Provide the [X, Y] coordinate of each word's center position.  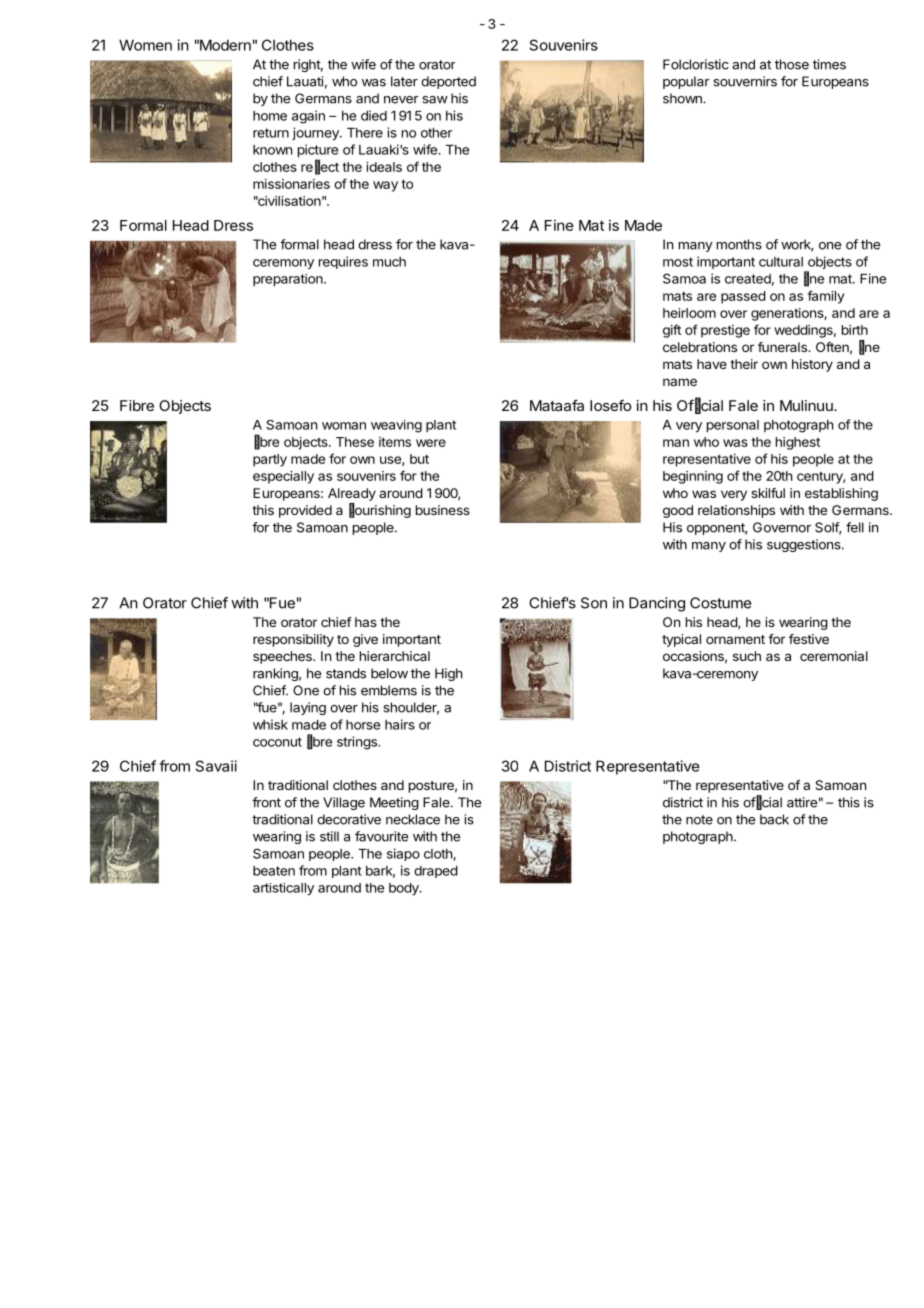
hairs [400, 724]
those [792, 64]
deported [448, 82]
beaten [274, 871]
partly [270, 460]
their [744, 364]
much [389, 262]
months [739, 244]
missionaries [291, 184]
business [443, 510]
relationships [736, 511]
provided [305, 511]
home [270, 116]
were [431, 443]
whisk [270, 724]
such [747, 656]
